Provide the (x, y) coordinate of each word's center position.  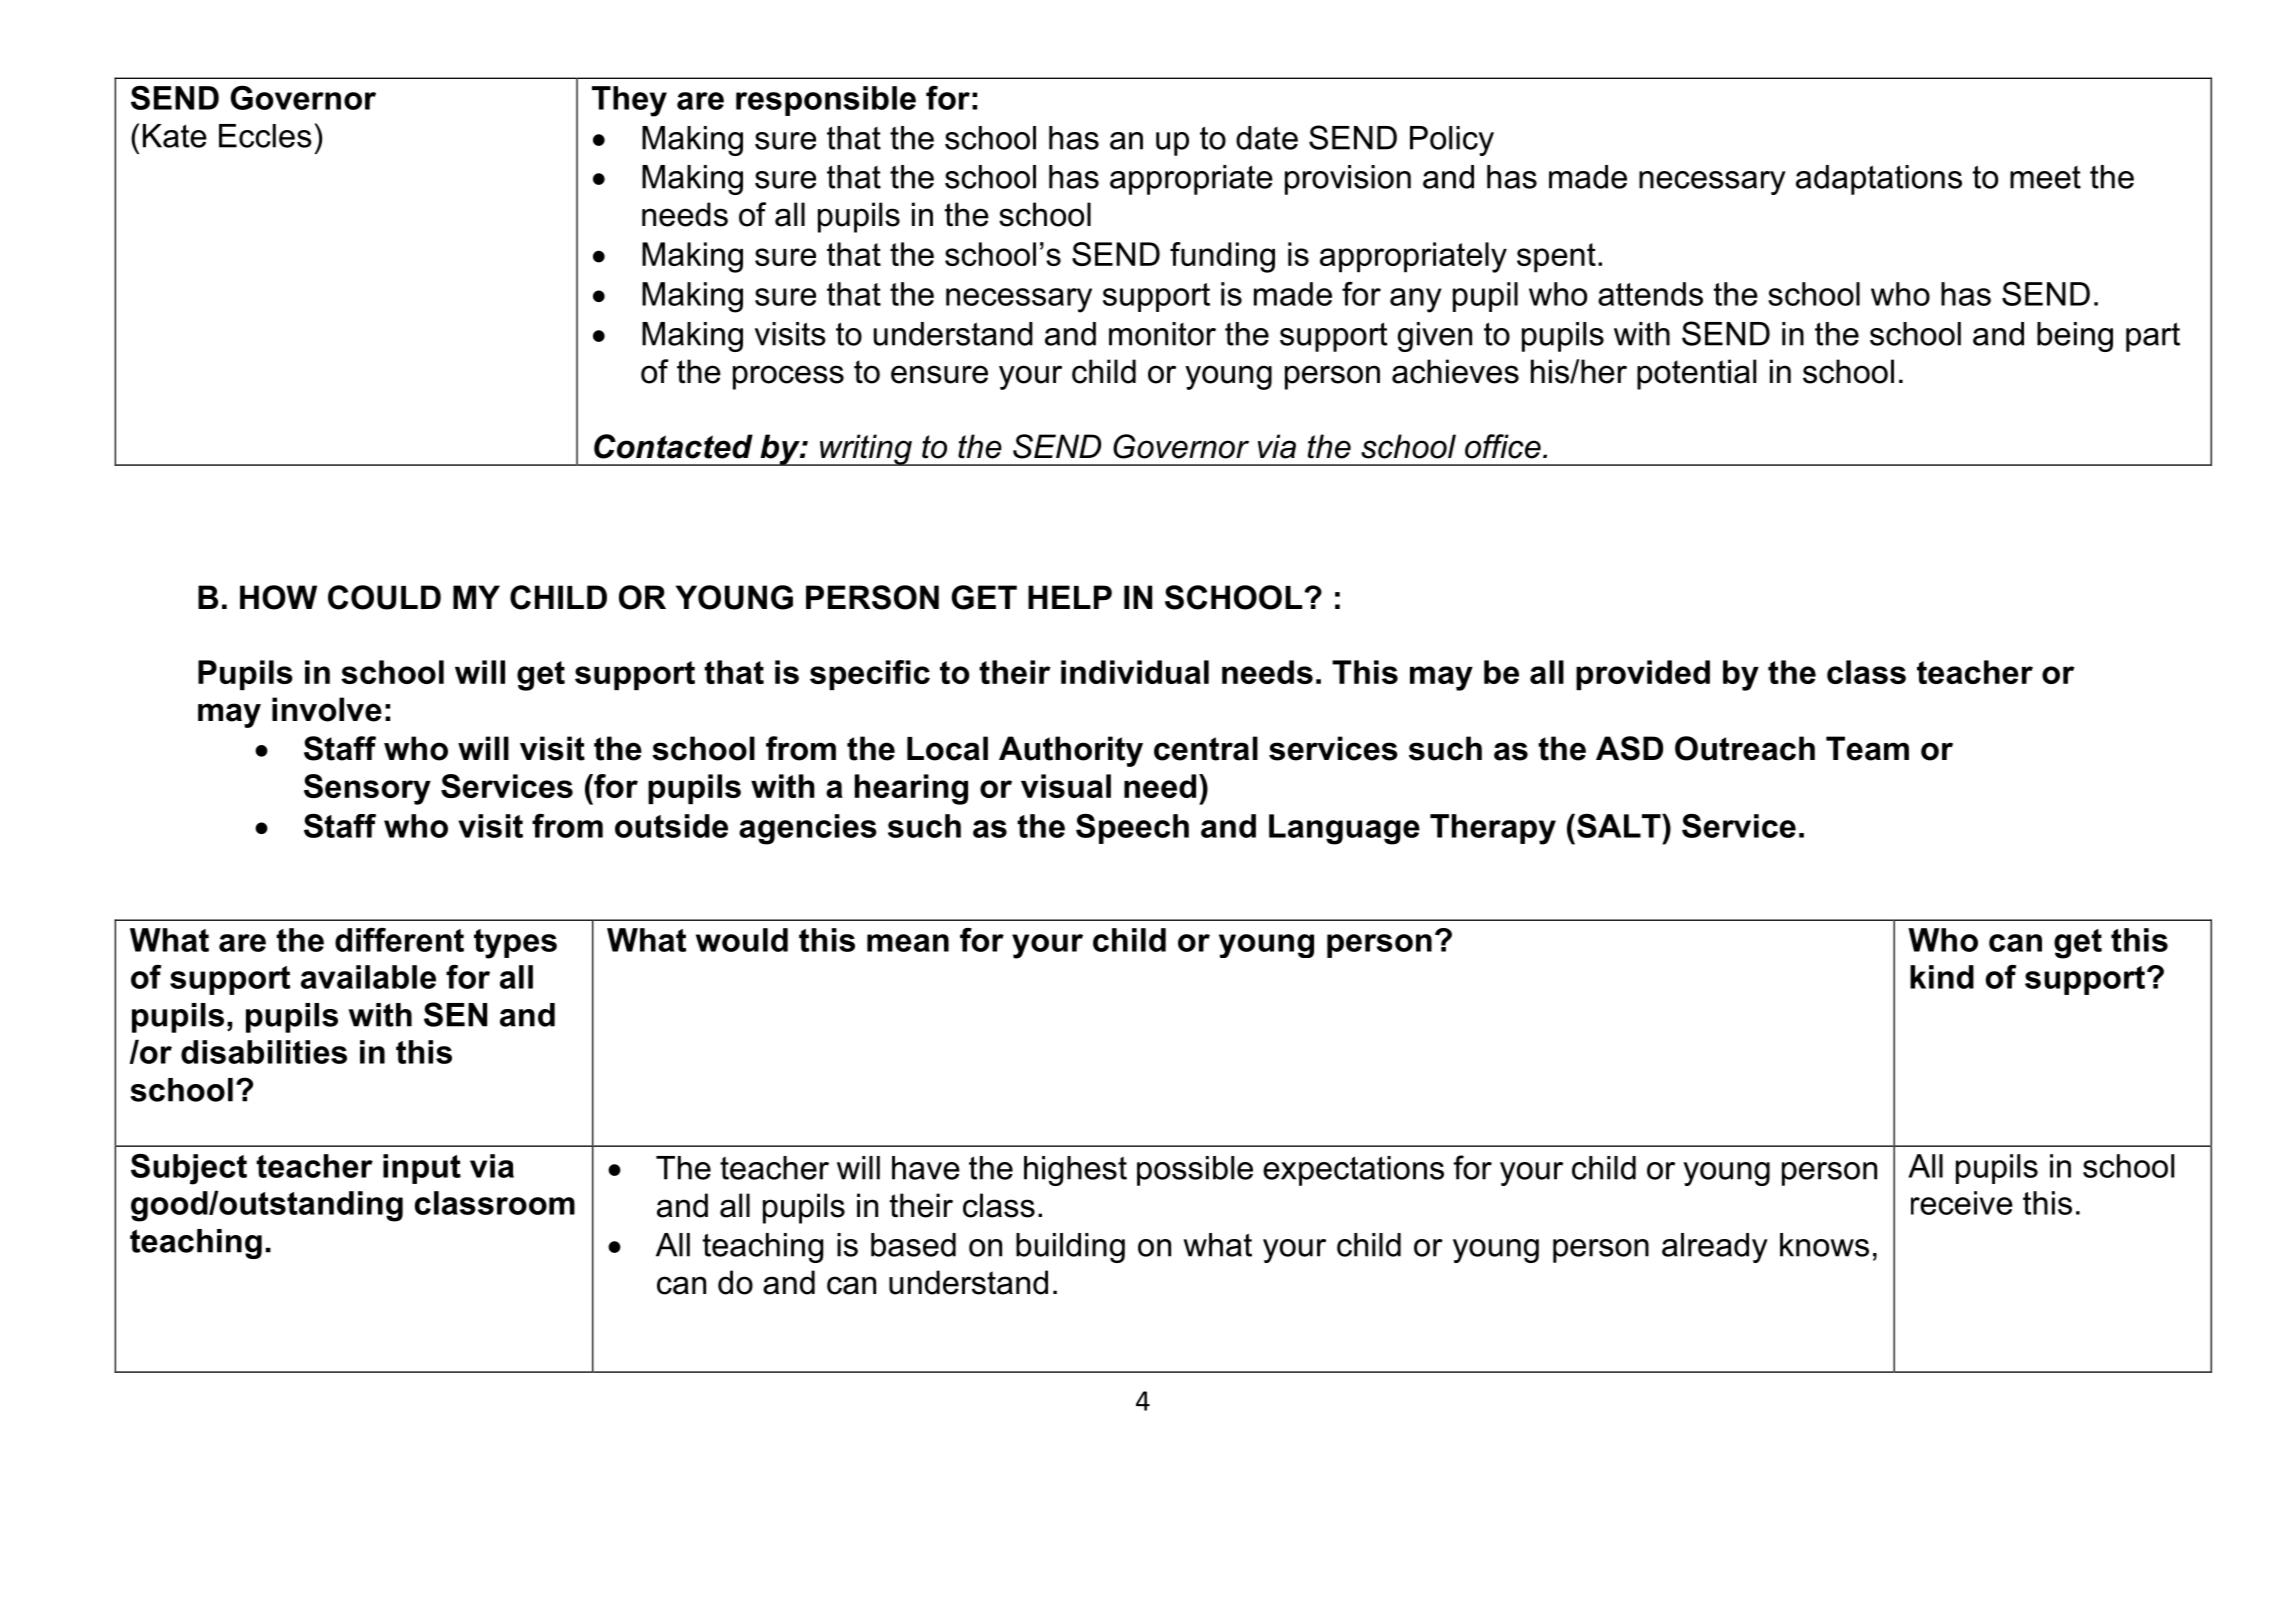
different (399, 940)
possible (1195, 1171)
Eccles (265, 136)
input (422, 1169)
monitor (1162, 334)
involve (327, 709)
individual (1135, 672)
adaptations (1879, 180)
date (1267, 138)
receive (1962, 1203)
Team (1867, 748)
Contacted (673, 446)
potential (1696, 374)
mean (908, 943)
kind (1942, 977)
